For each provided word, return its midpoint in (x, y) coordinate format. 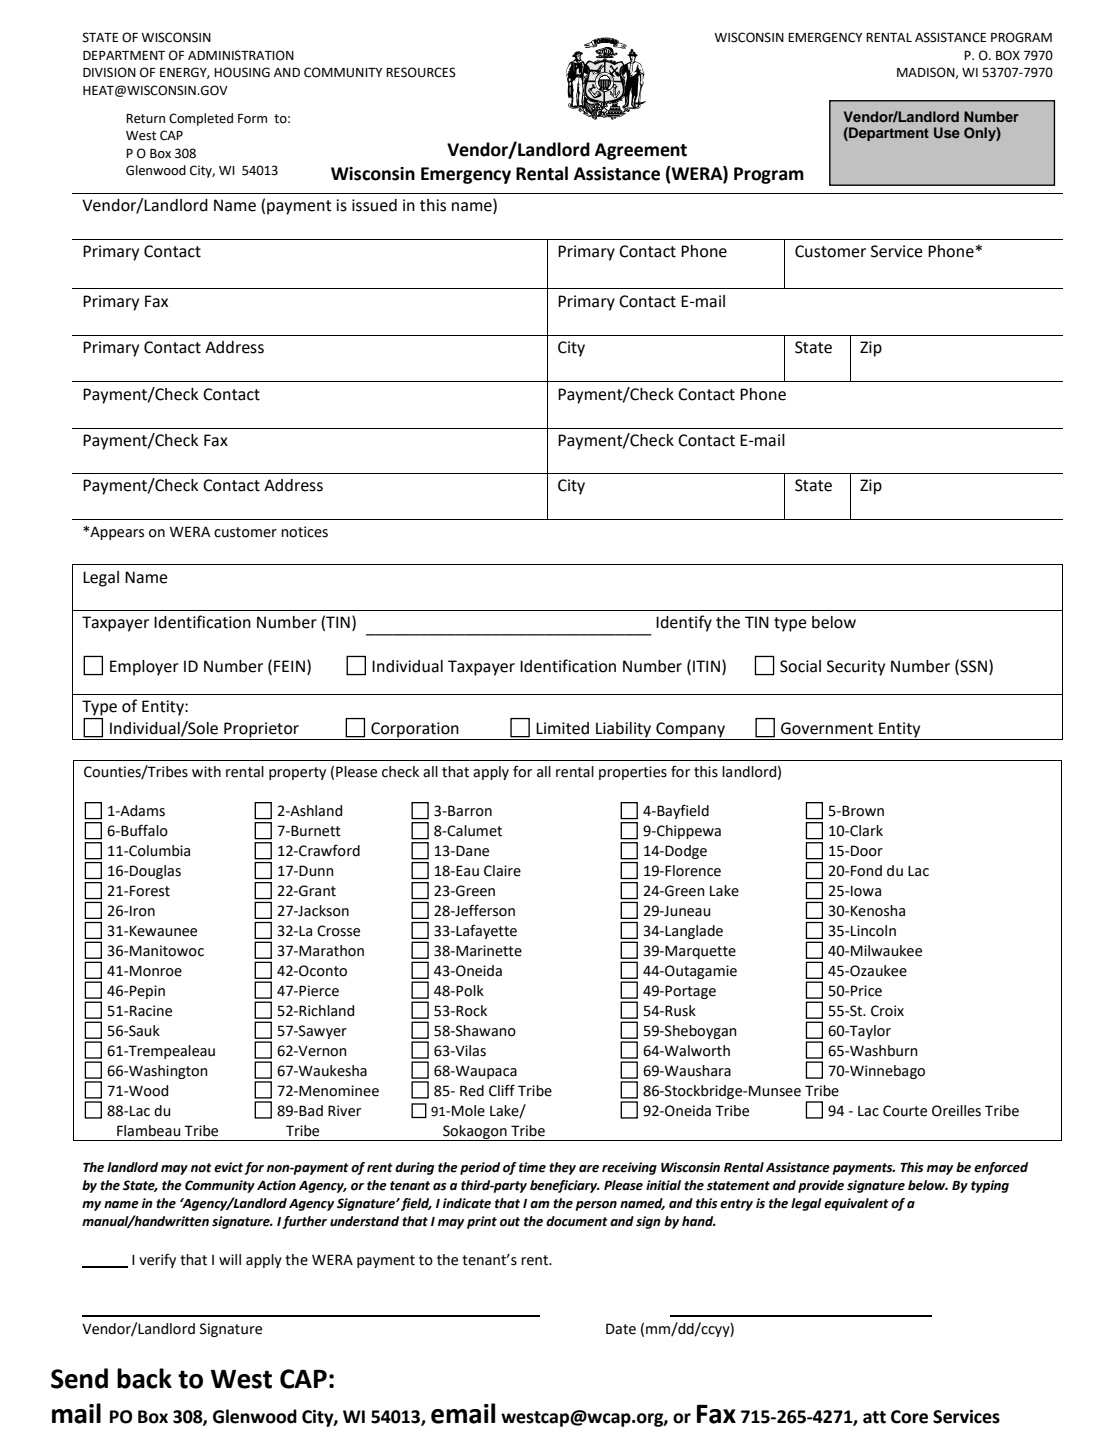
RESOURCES (421, 72)
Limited (562, 728)
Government (827, 728)
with (206, 772)
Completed (201, 119)
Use (947, 133)
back (144, 1378)
